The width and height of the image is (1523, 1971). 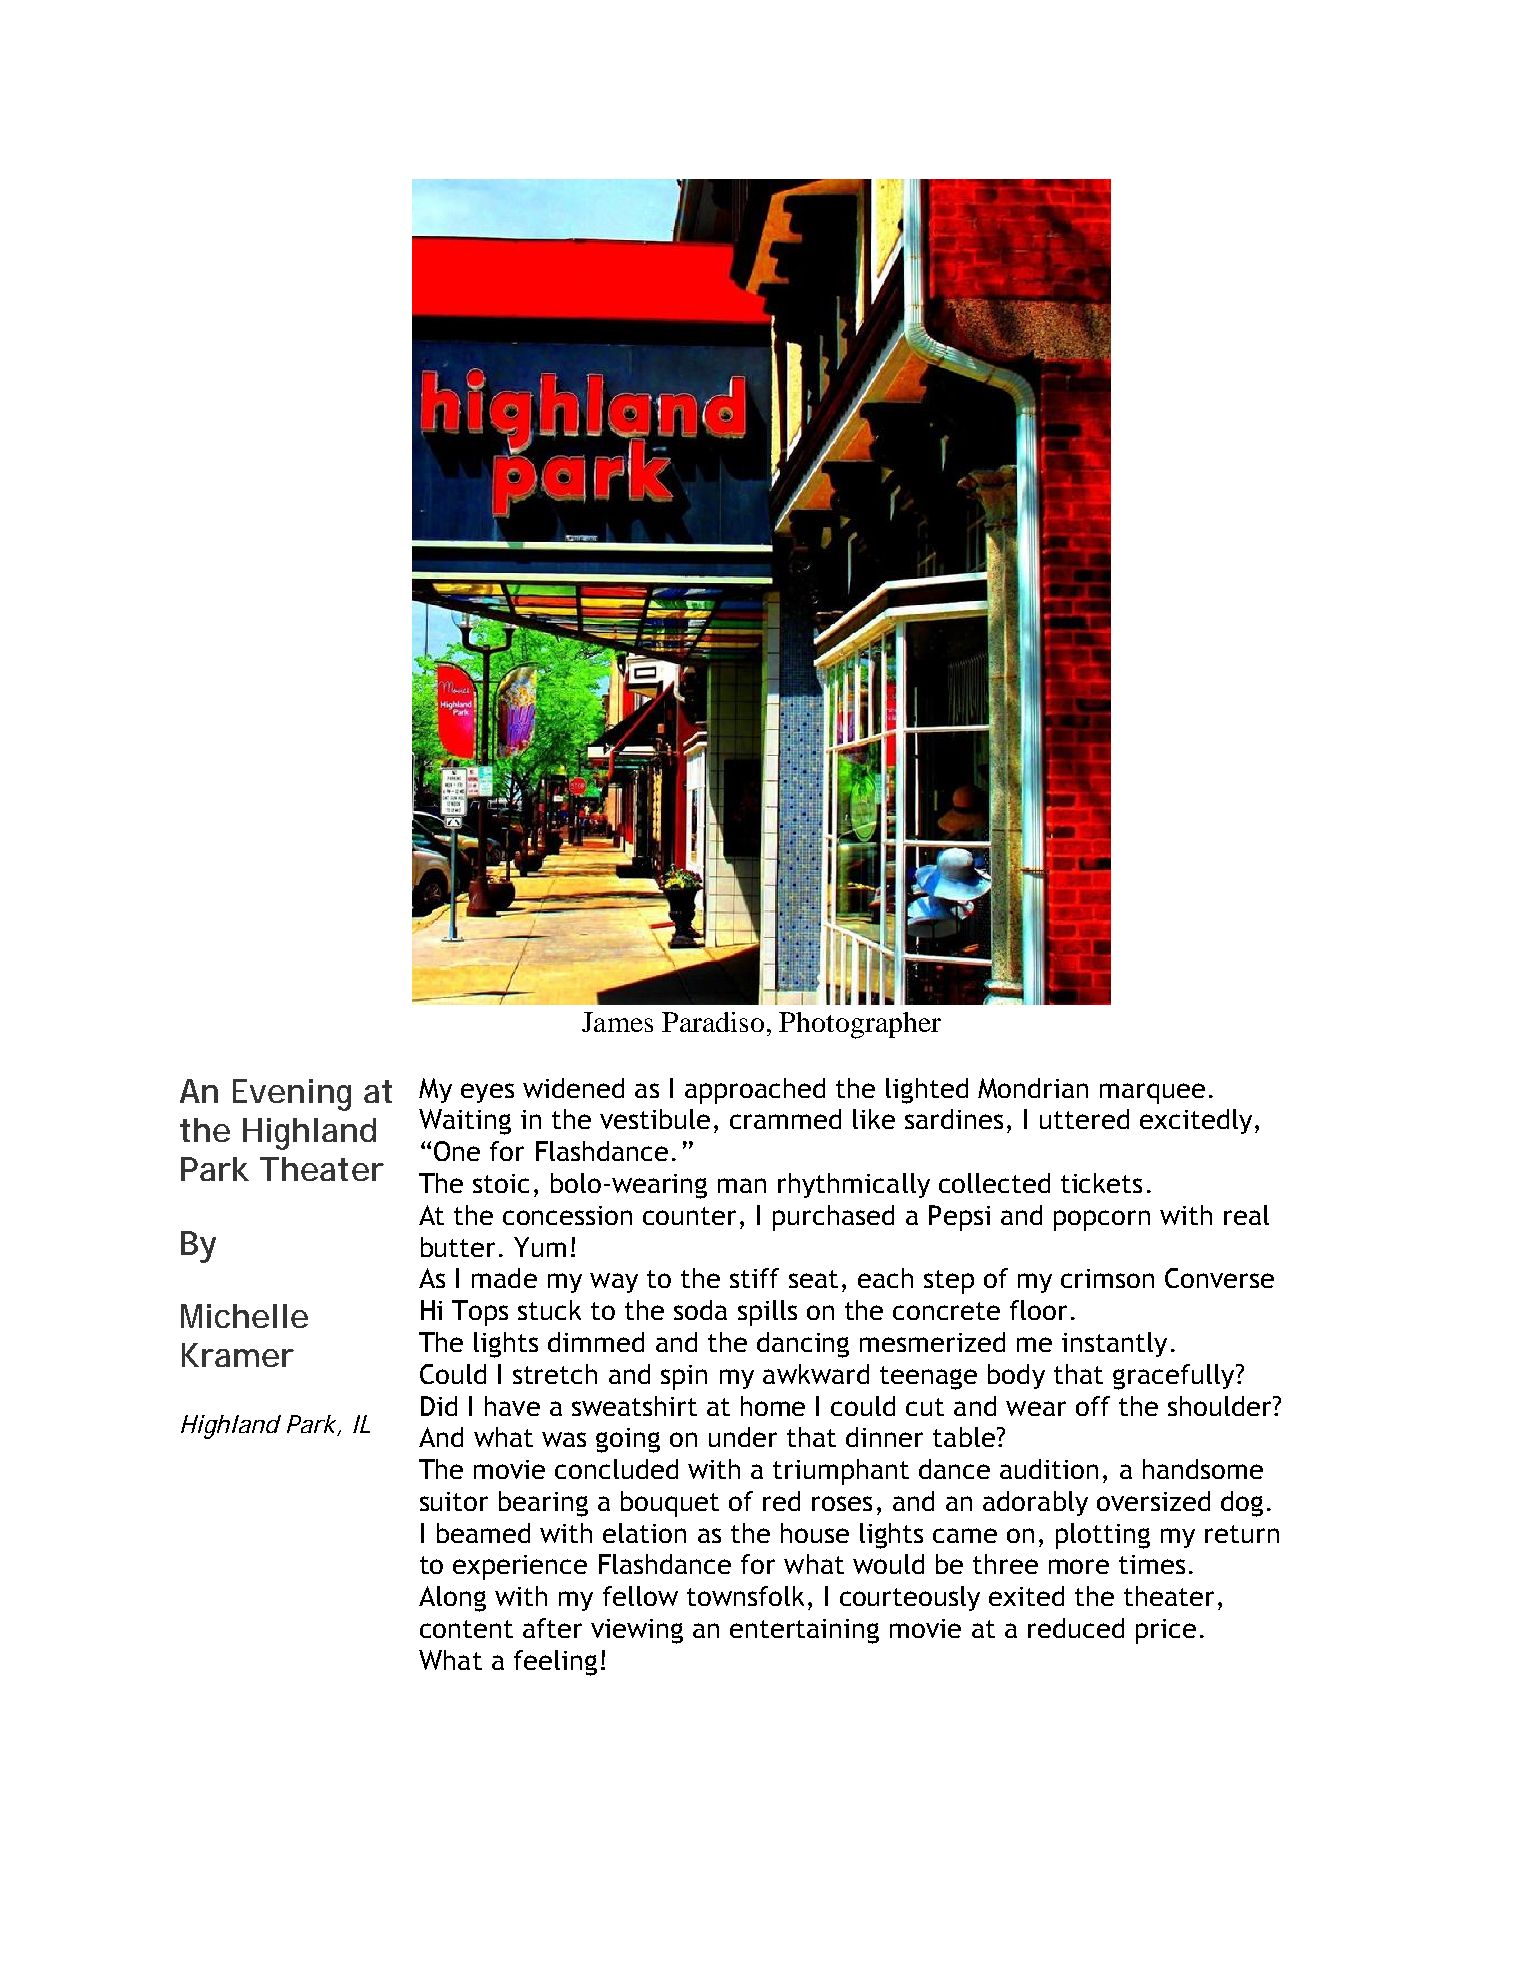 What do you see at coordinates (1101, 1183) in the image?
I see `tickets` at bounding box center [1101, 1183].
